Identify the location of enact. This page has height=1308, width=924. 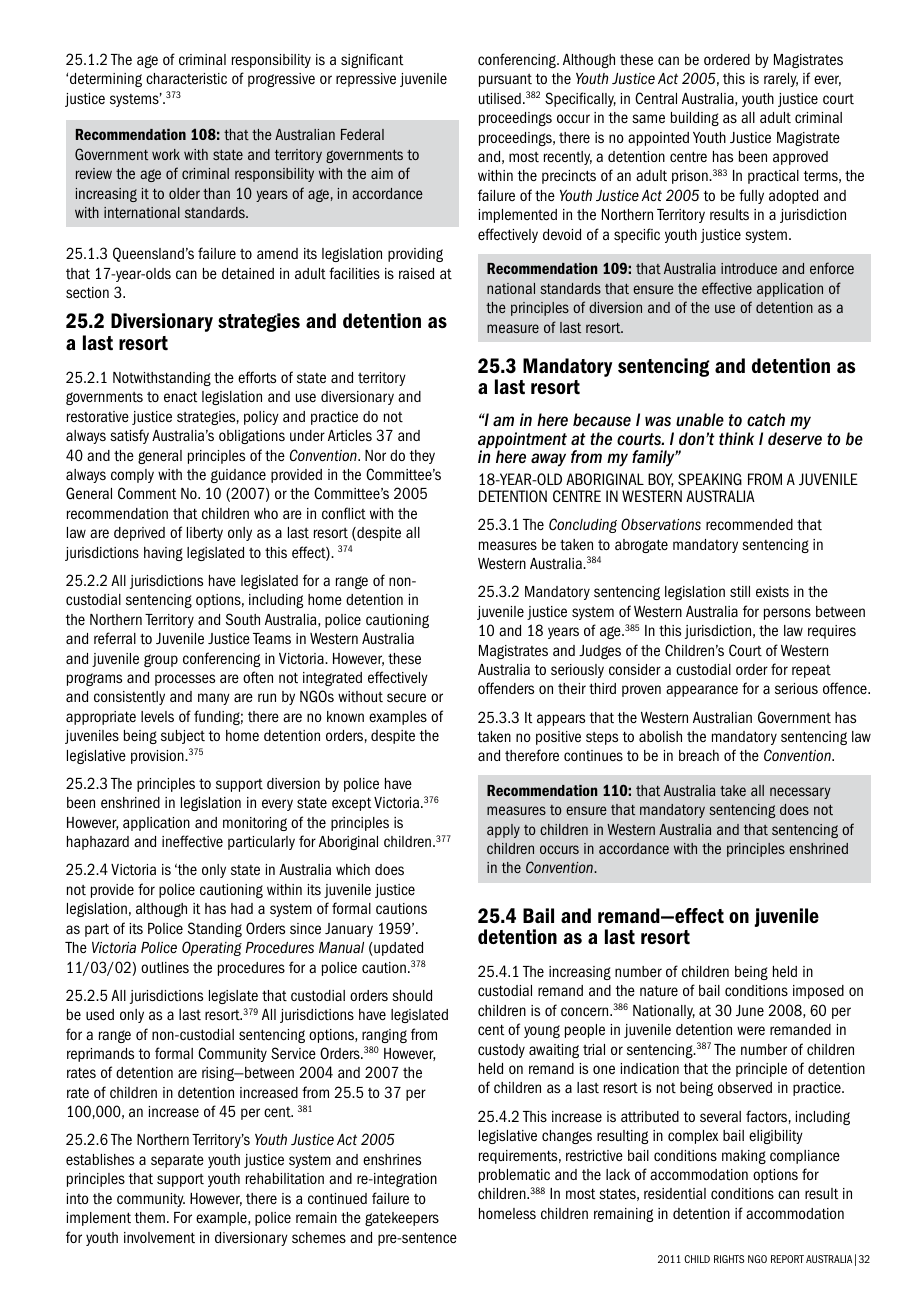
(180, 397).
